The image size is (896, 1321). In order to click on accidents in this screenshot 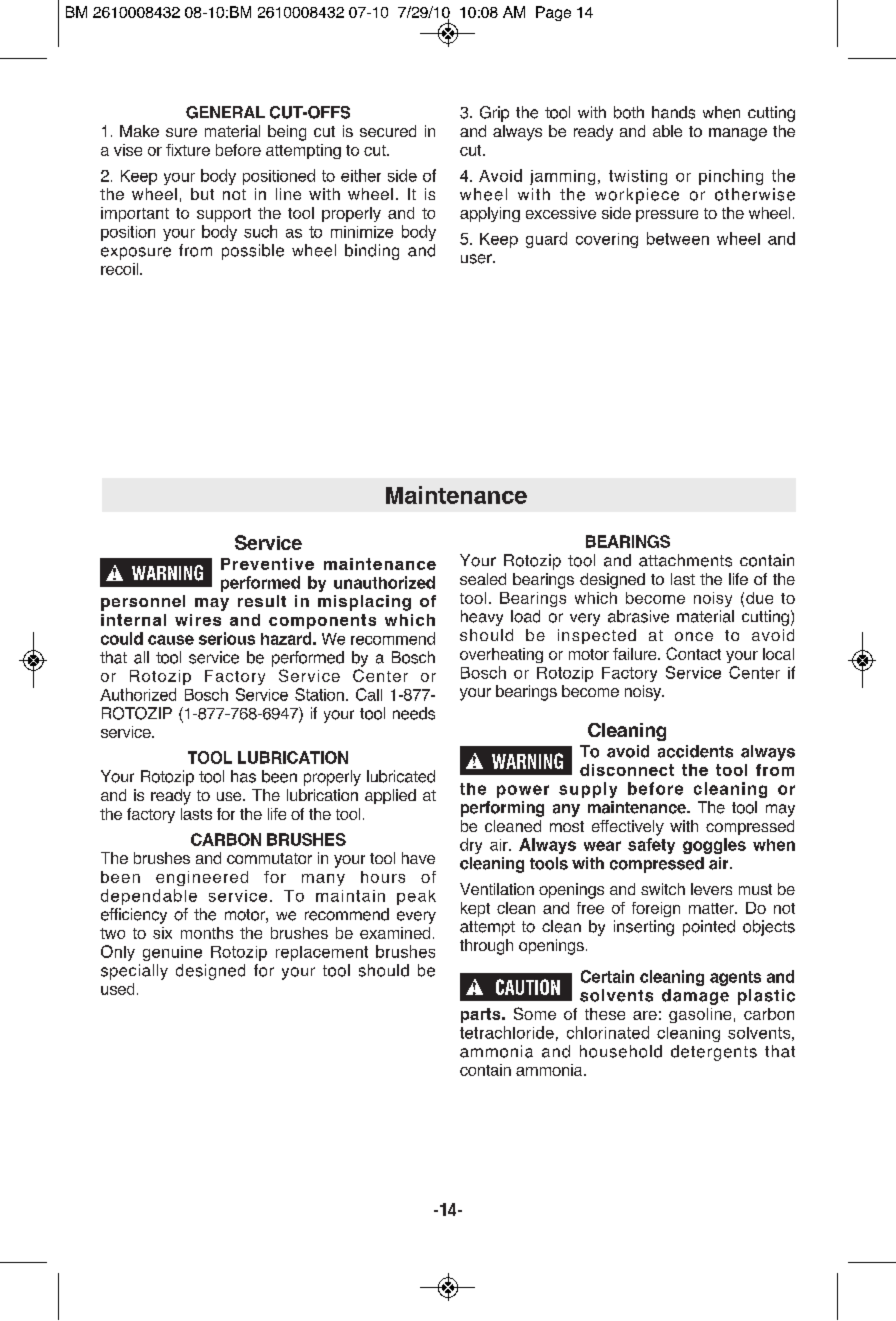, I will do `click(695, 751)`.
